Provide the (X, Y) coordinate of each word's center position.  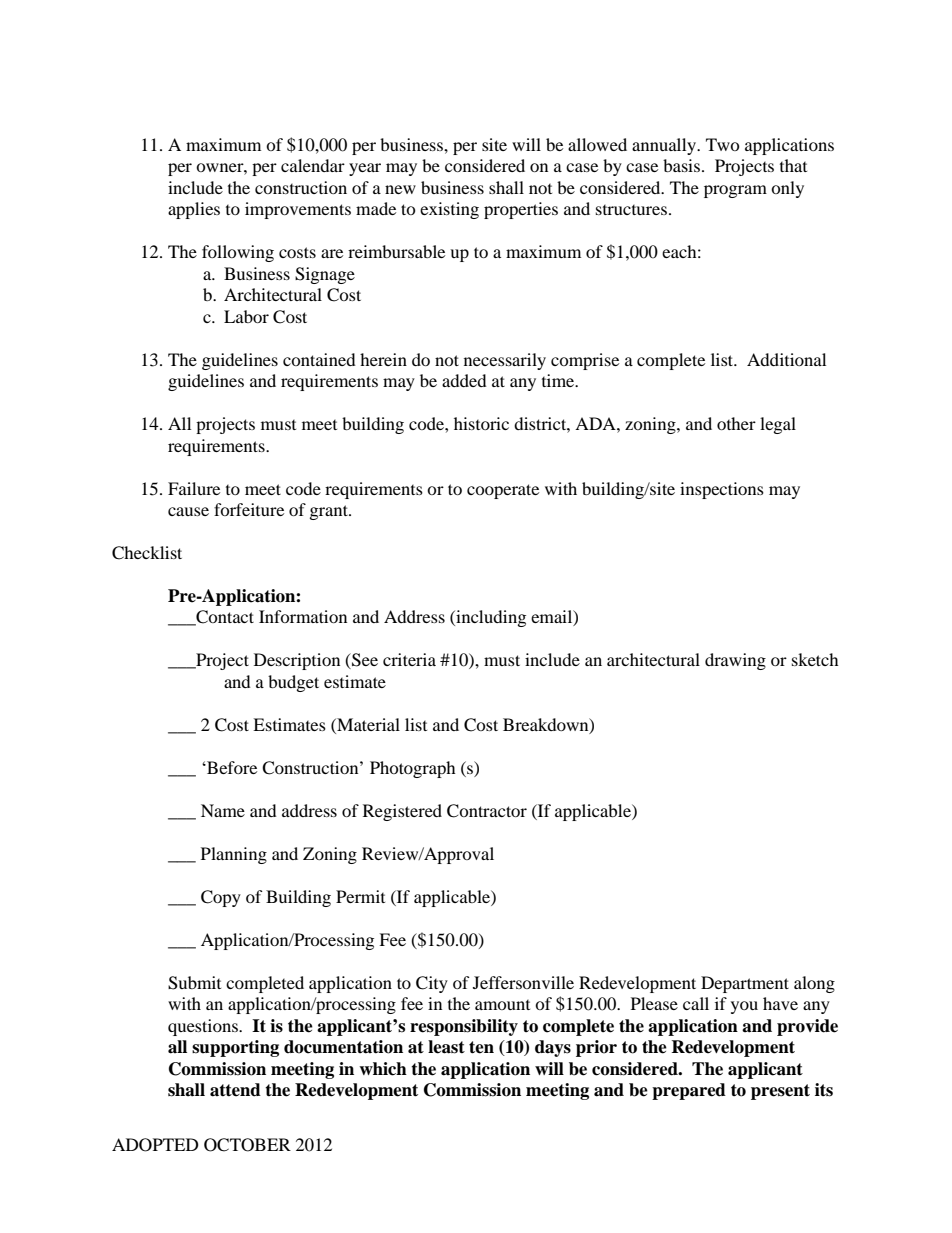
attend (235, 1090)
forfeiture (249, 509)
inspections (722, 490)
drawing (735, 661)
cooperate (503, 491)
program (735, 191)
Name (223, 810)
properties (521, 210)
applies (194, 210)
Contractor (487, 811)
